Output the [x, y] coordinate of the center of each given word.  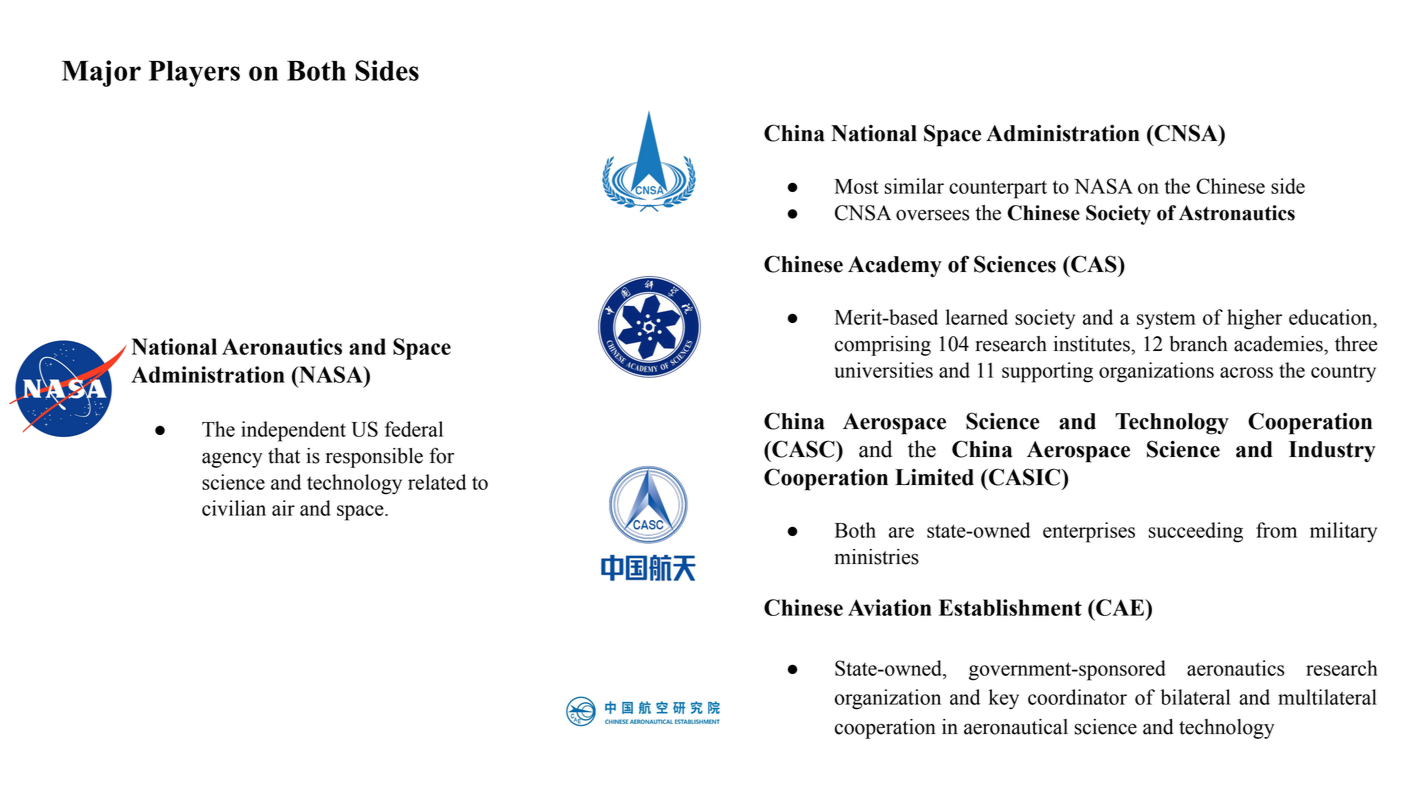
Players [194, 73]
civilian [234, 508]
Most [857, 186]
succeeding [1195, 532]
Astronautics [1237, 213]
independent [293, 431]
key [1004, 699]
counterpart [998, 189]
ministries [877, 557]
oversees [932, 215]
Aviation [890, 607]
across [1246, 372]
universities [883, 370]
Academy [895, 266]
